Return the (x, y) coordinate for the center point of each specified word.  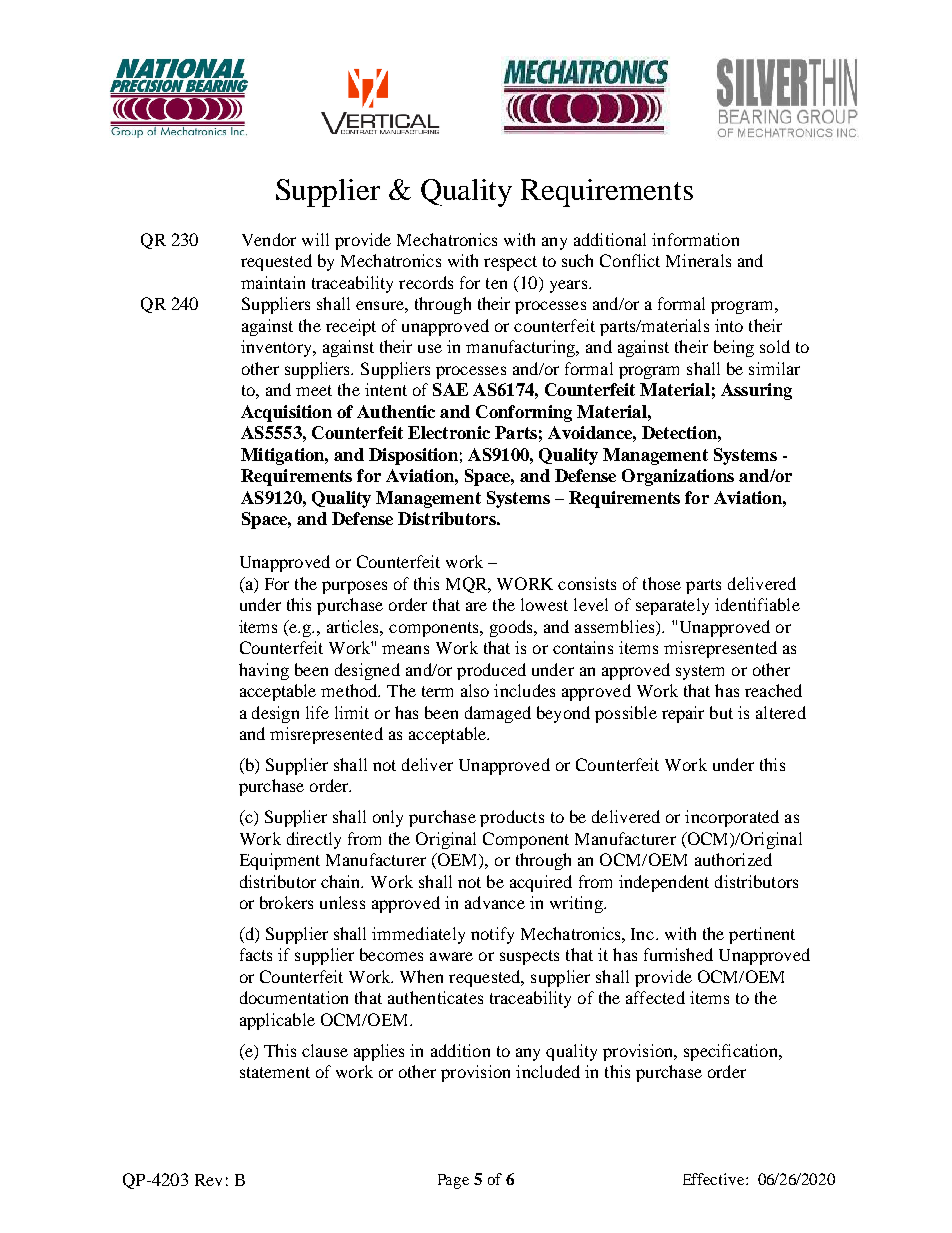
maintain (273, 282)
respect (510, 263)
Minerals (698, 260)
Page (453, 1181)
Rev (208, 1180)
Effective (715, 1179)
